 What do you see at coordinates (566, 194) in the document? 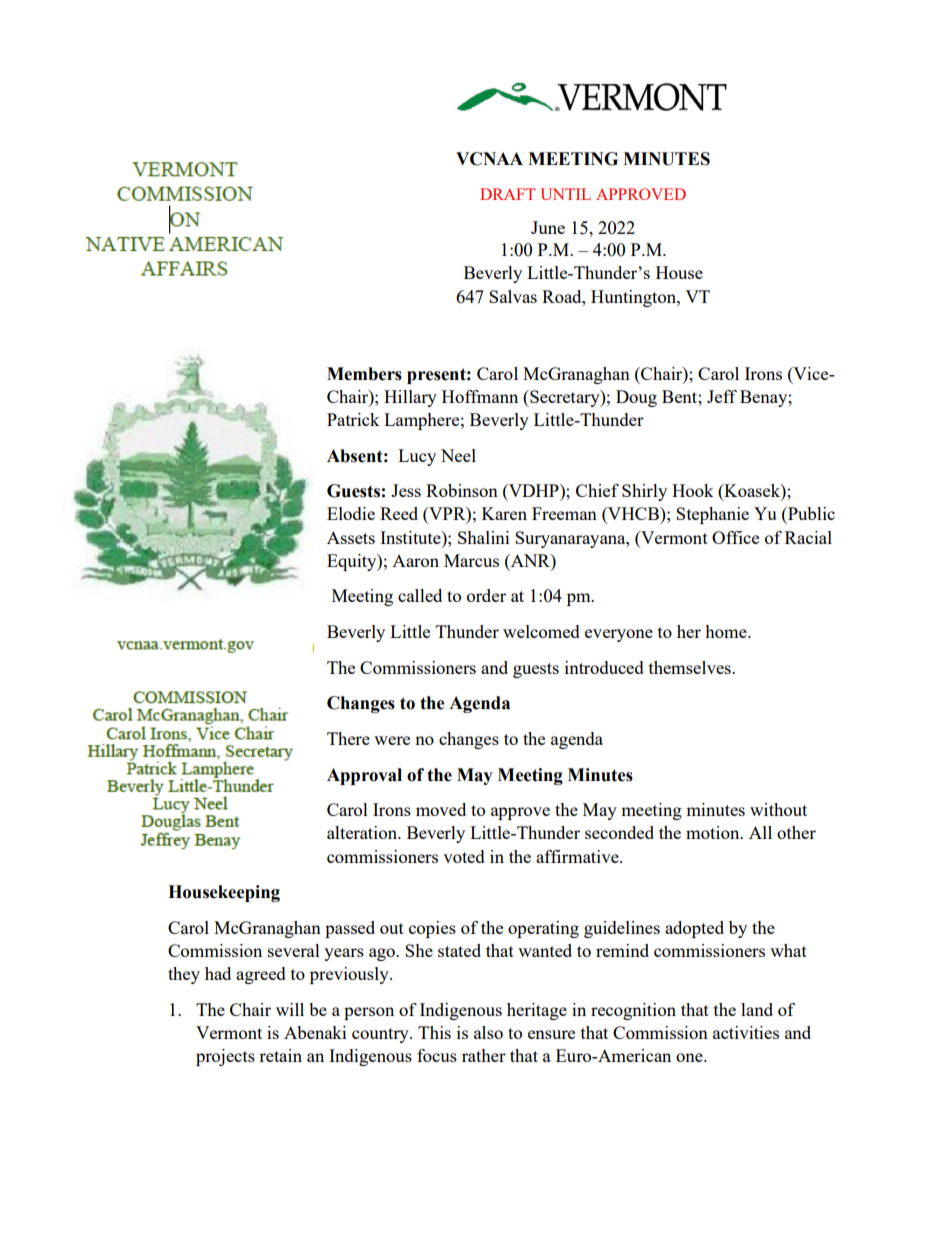
I see `UNTIL` at bounding box center [566, 194].
